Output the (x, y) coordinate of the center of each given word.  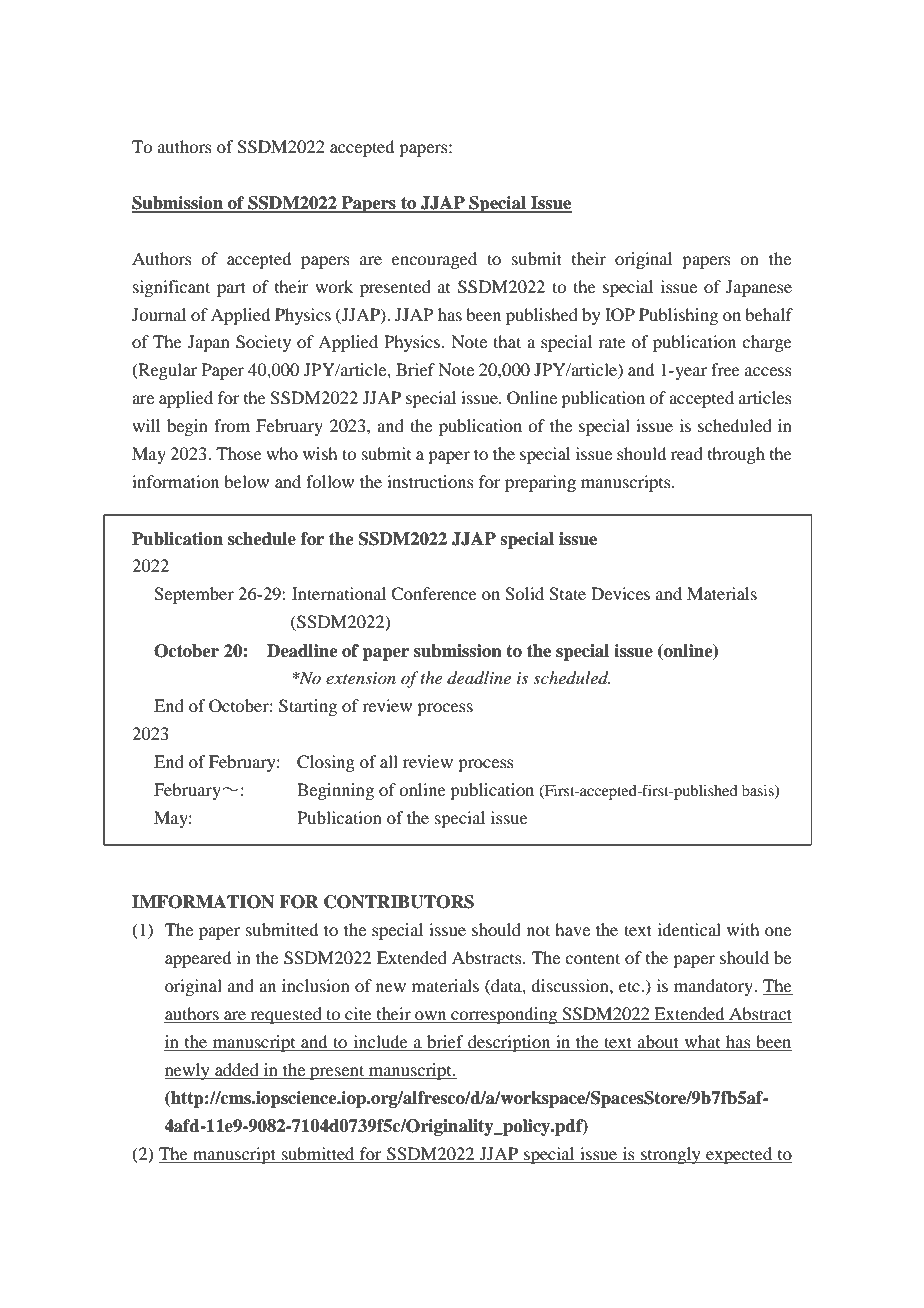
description (509, 1043)
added (237, 1069)
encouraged (434, 260)
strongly (671, 1155)
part (231, 289)
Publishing (678, 316)
